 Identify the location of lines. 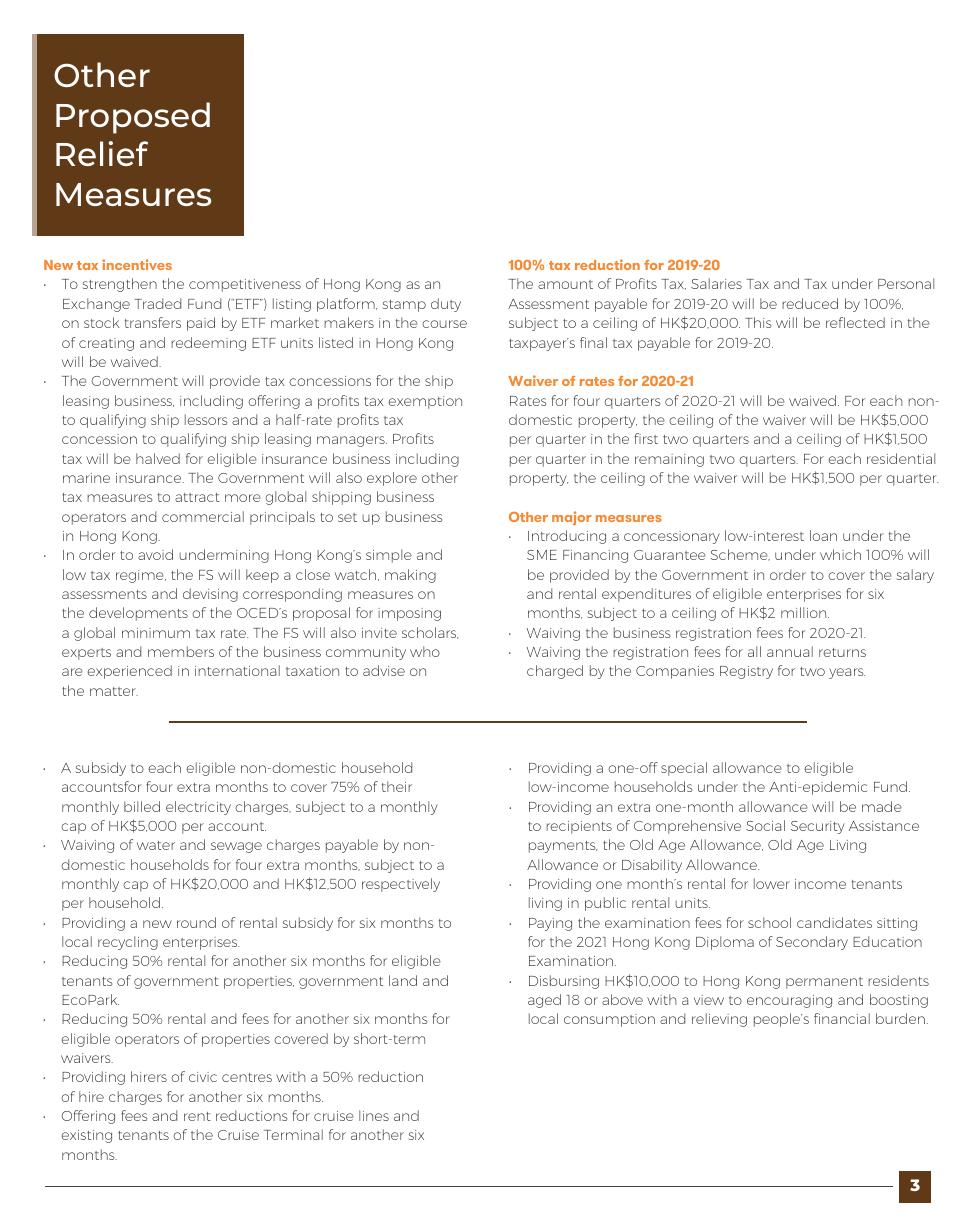
(374, 1115).
